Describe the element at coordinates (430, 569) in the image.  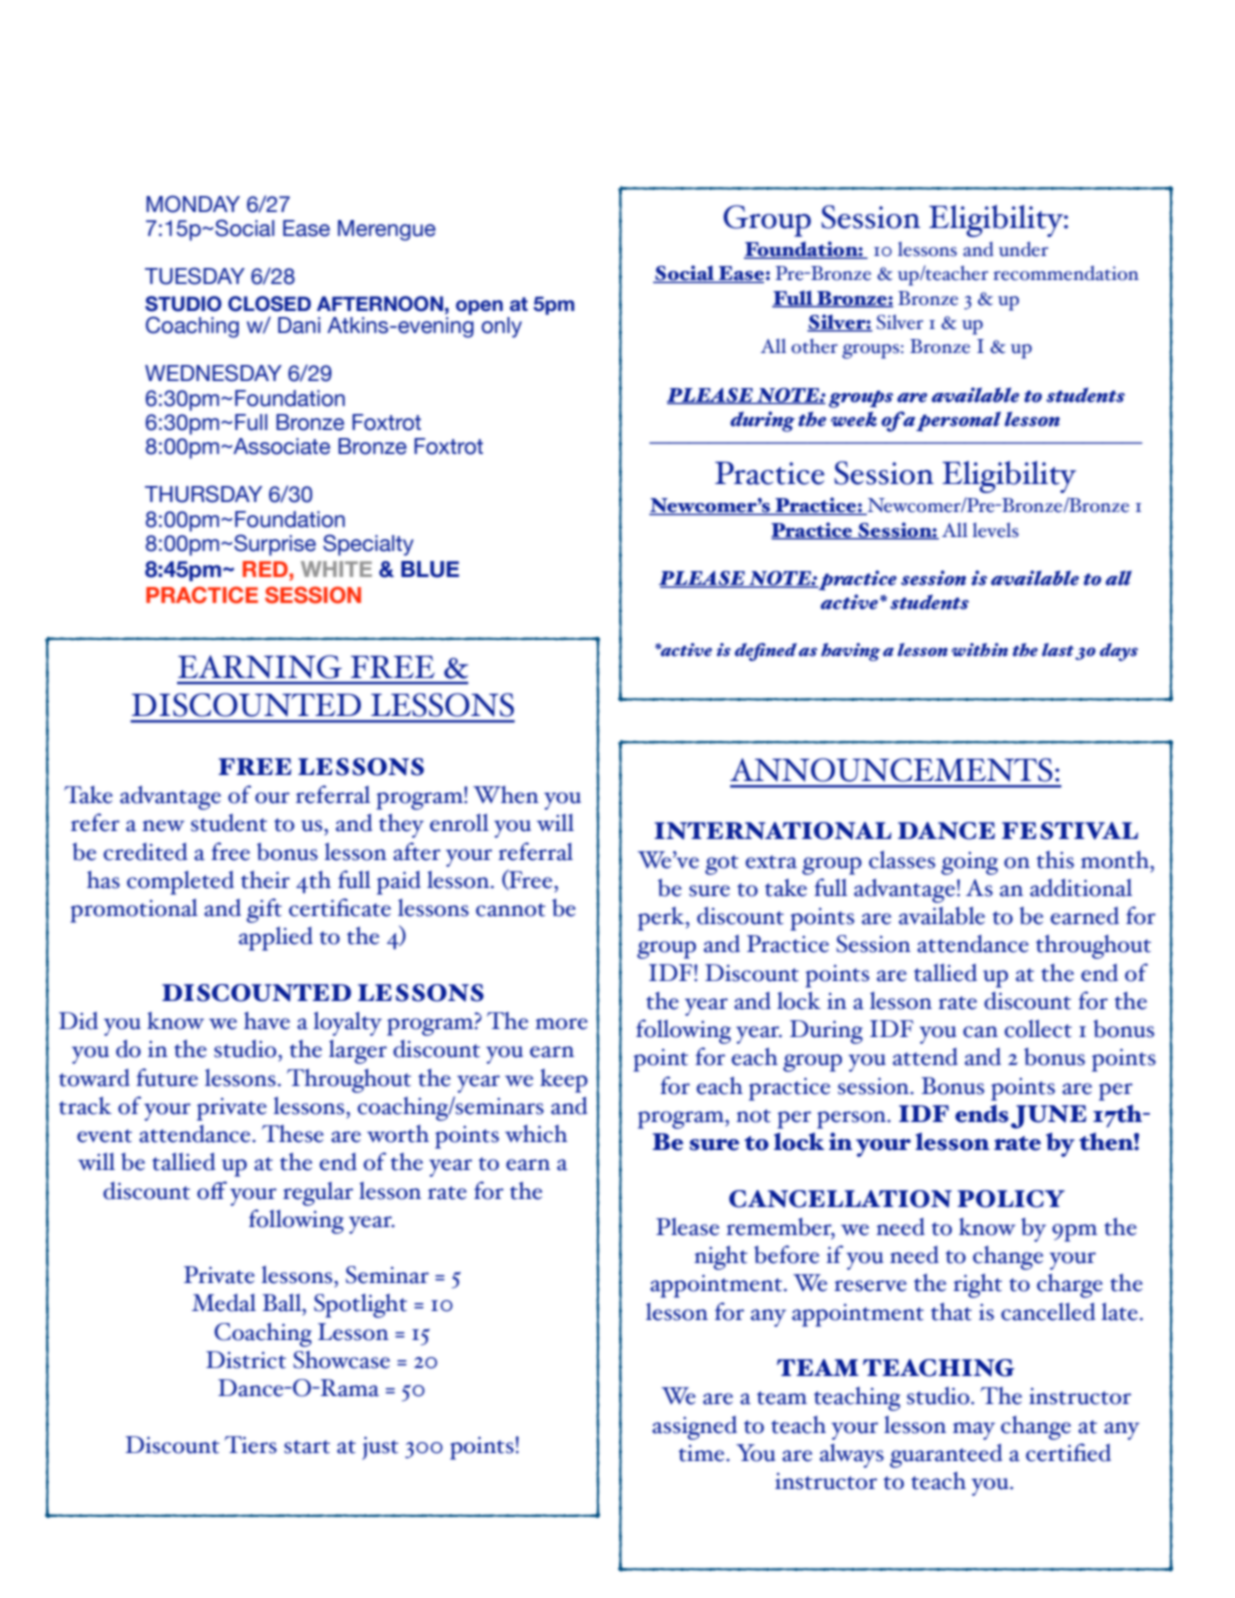
I see `BLUE` at that location.
